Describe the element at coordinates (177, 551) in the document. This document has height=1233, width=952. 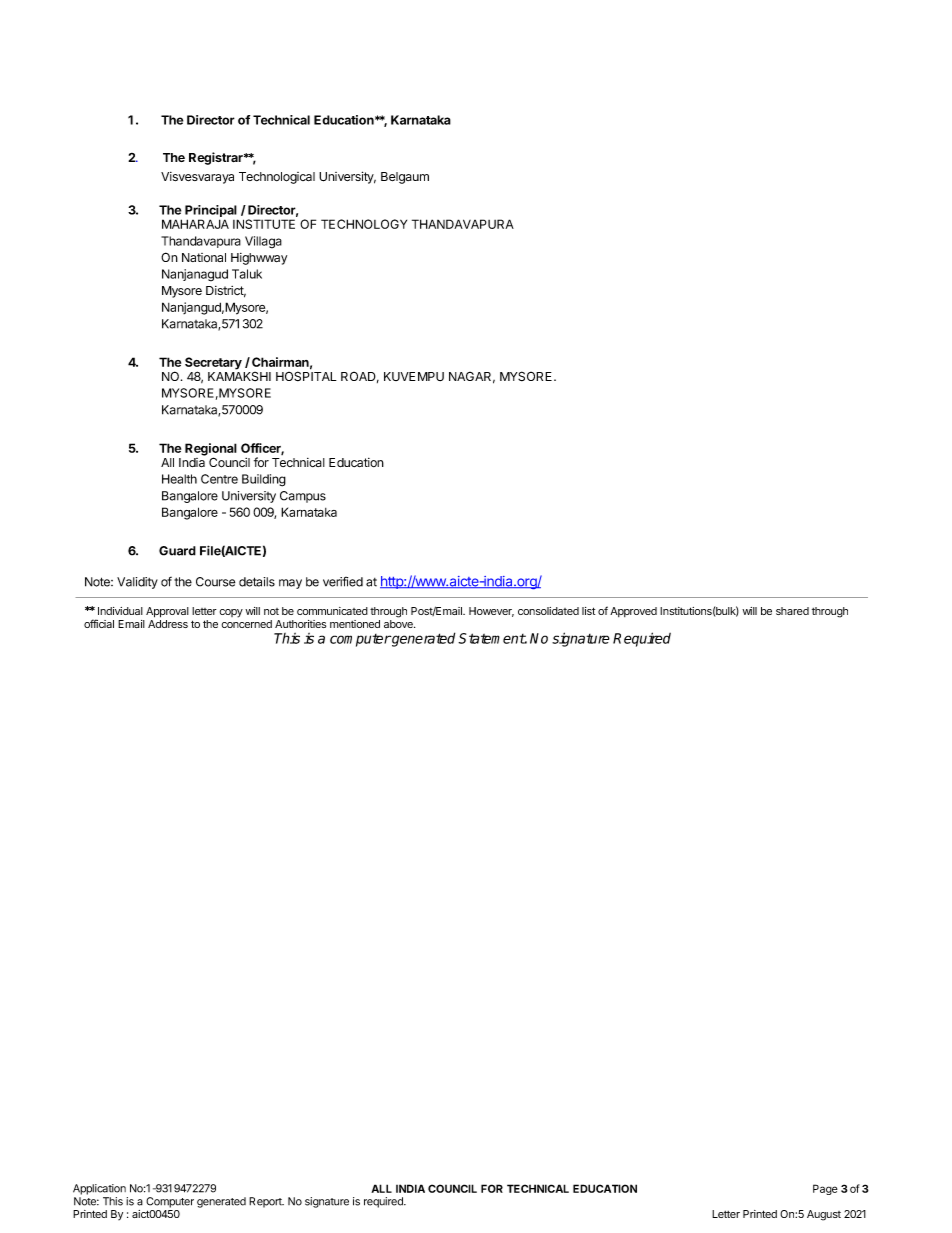
I see `Guard` at that location.
